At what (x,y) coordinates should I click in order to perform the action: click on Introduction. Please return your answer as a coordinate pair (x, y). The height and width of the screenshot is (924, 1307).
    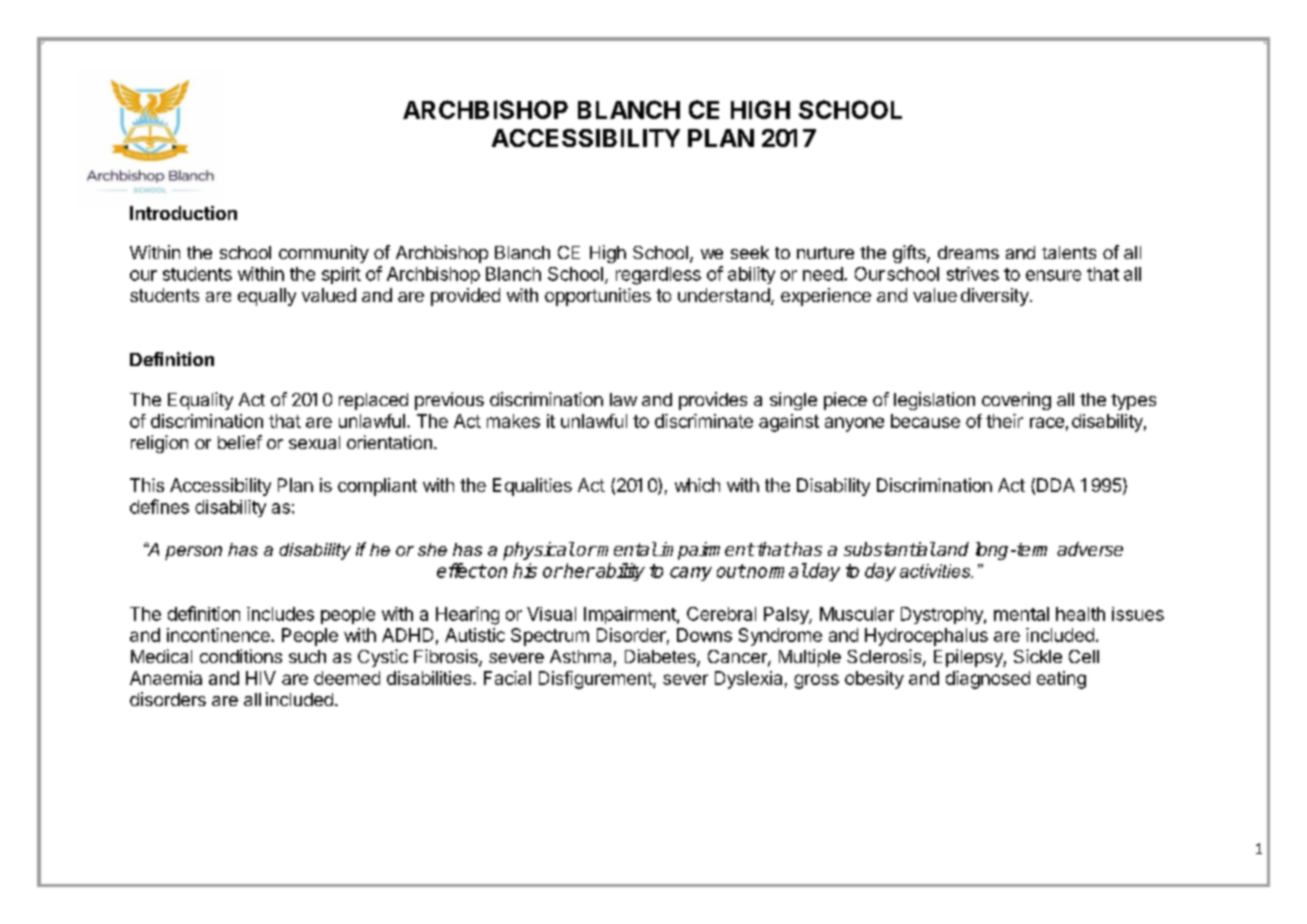
    Looking at the image, I should click on (183, 213).
